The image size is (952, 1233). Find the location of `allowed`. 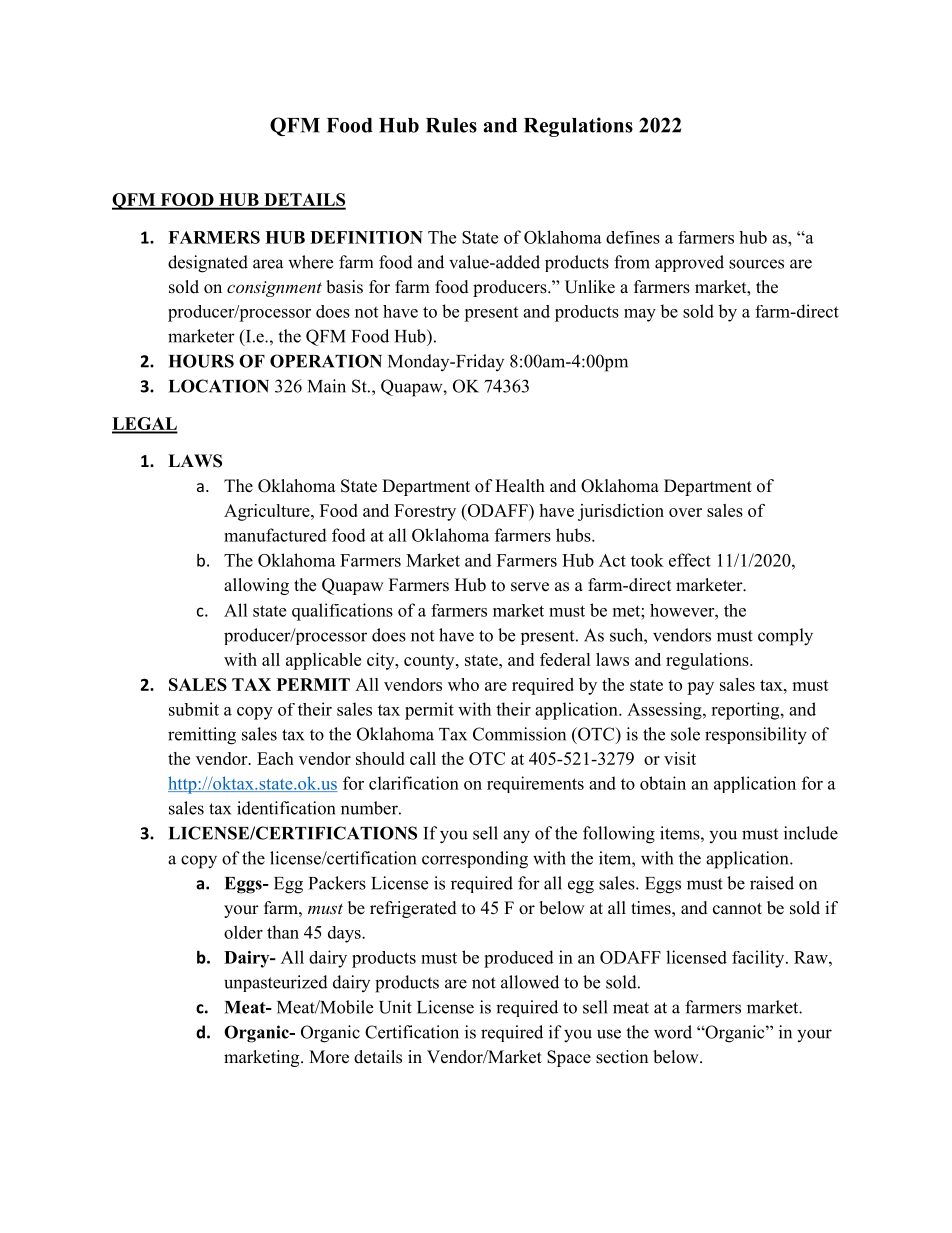

allowed is located at coordinates (530, 982).
